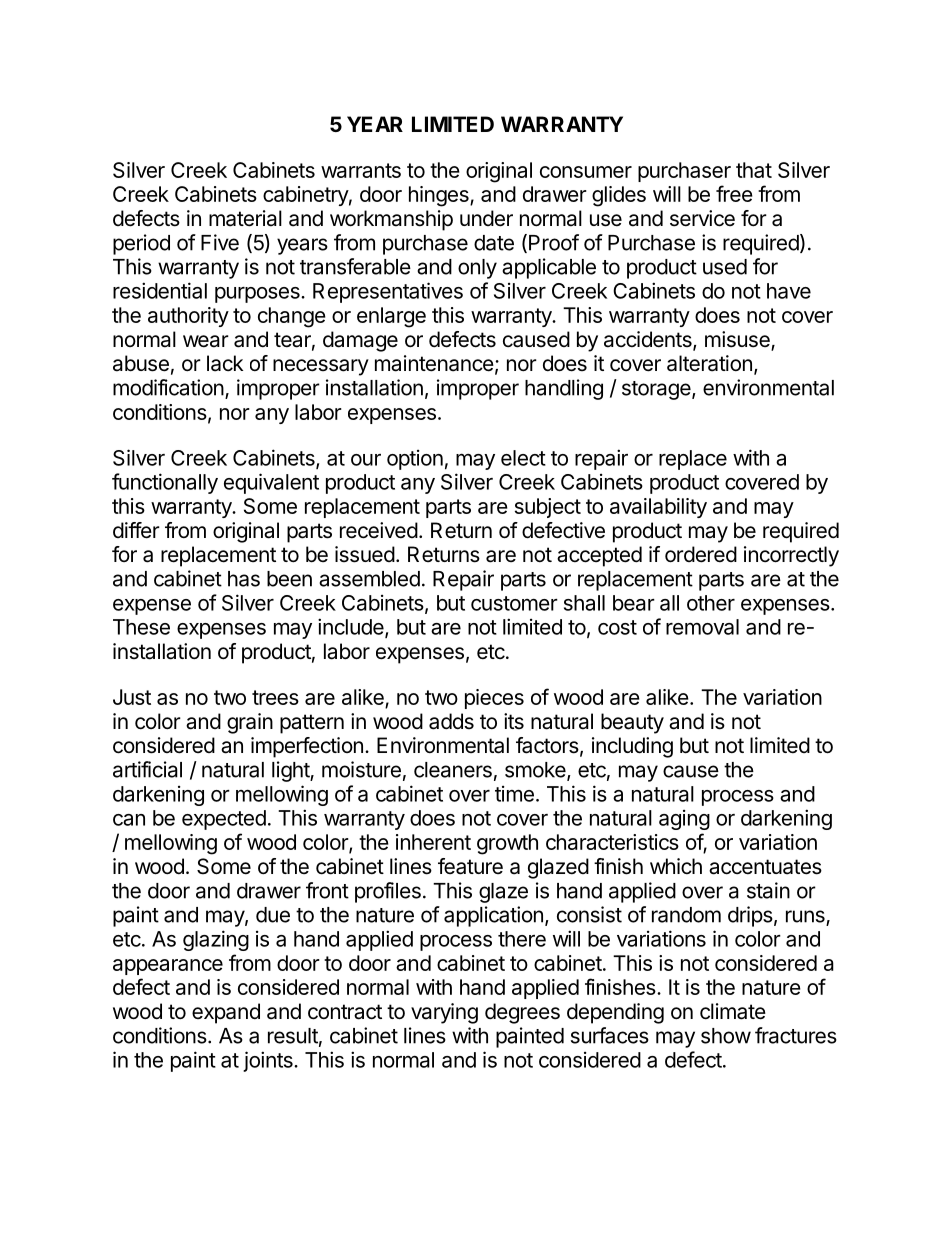 The height and width of the document is (1233, 952). I want to click on material, so click(245, 218).
